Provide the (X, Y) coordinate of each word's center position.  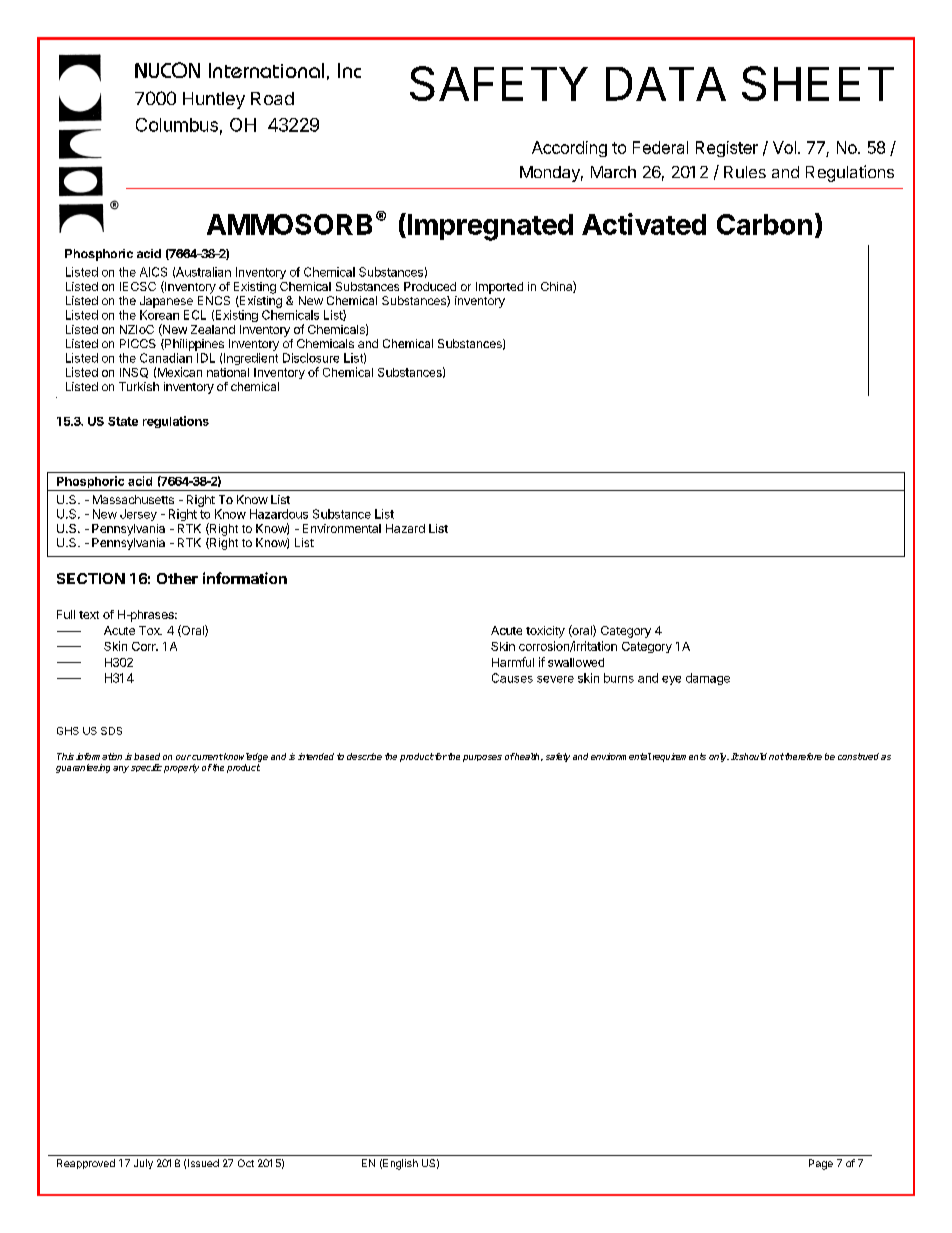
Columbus (177, 125)
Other (177, 578)
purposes (482, 758)
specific (146, 768)
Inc (349, 70)
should (752, 756)
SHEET (818, 83)
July (143, 1164)
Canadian (166, 358)
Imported (499, 288)
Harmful (513, 662)
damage (708, 679)
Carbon (764, 224)
